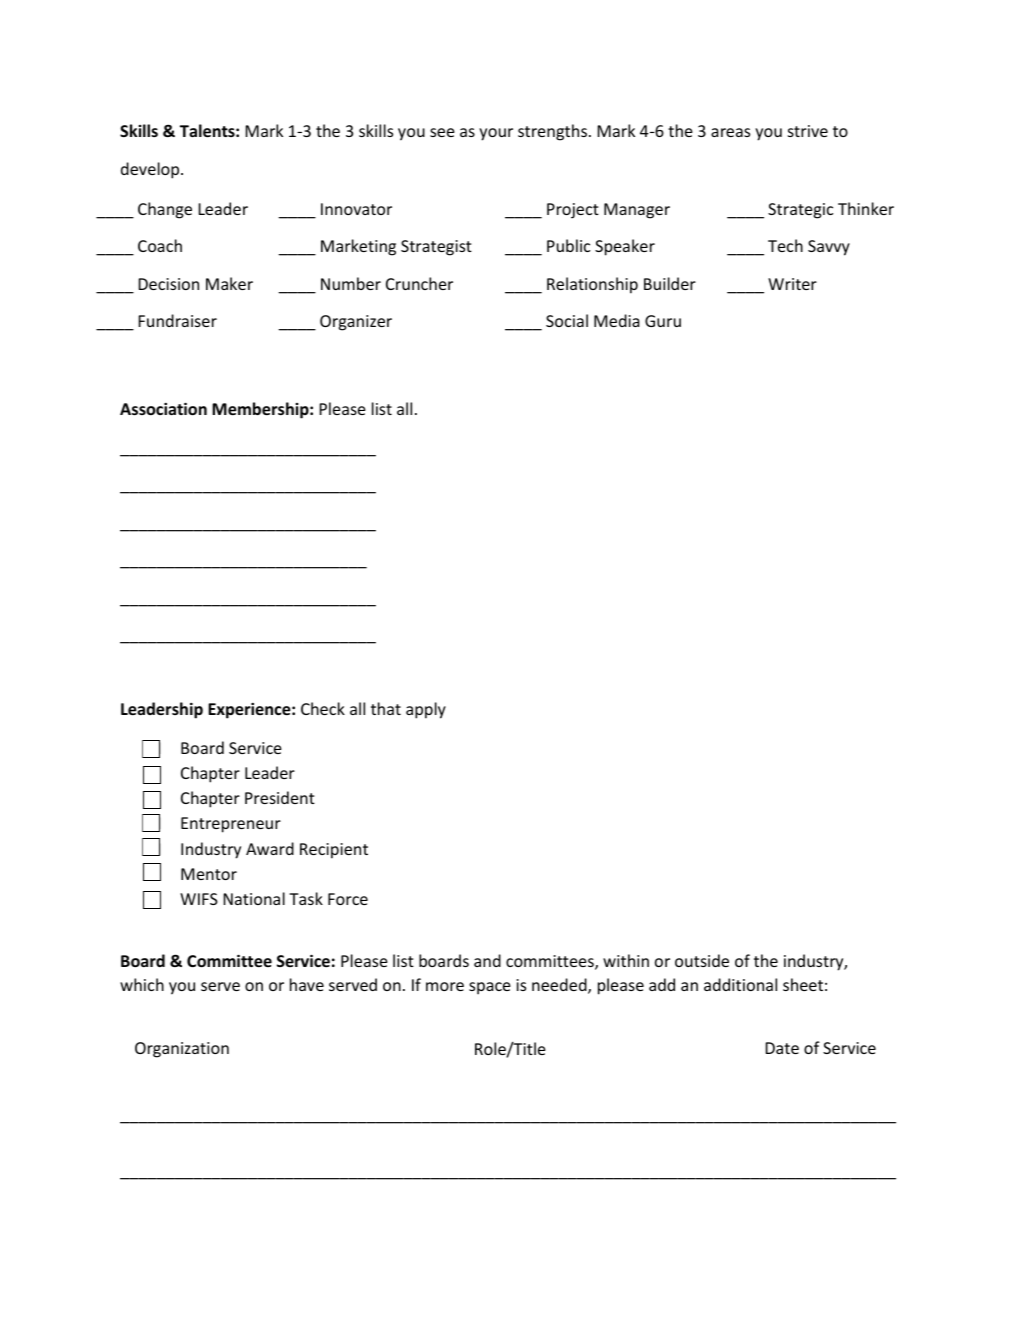  Describe the element at coordinates (426, 710) in the screenshot. I see `apply` at that location.
